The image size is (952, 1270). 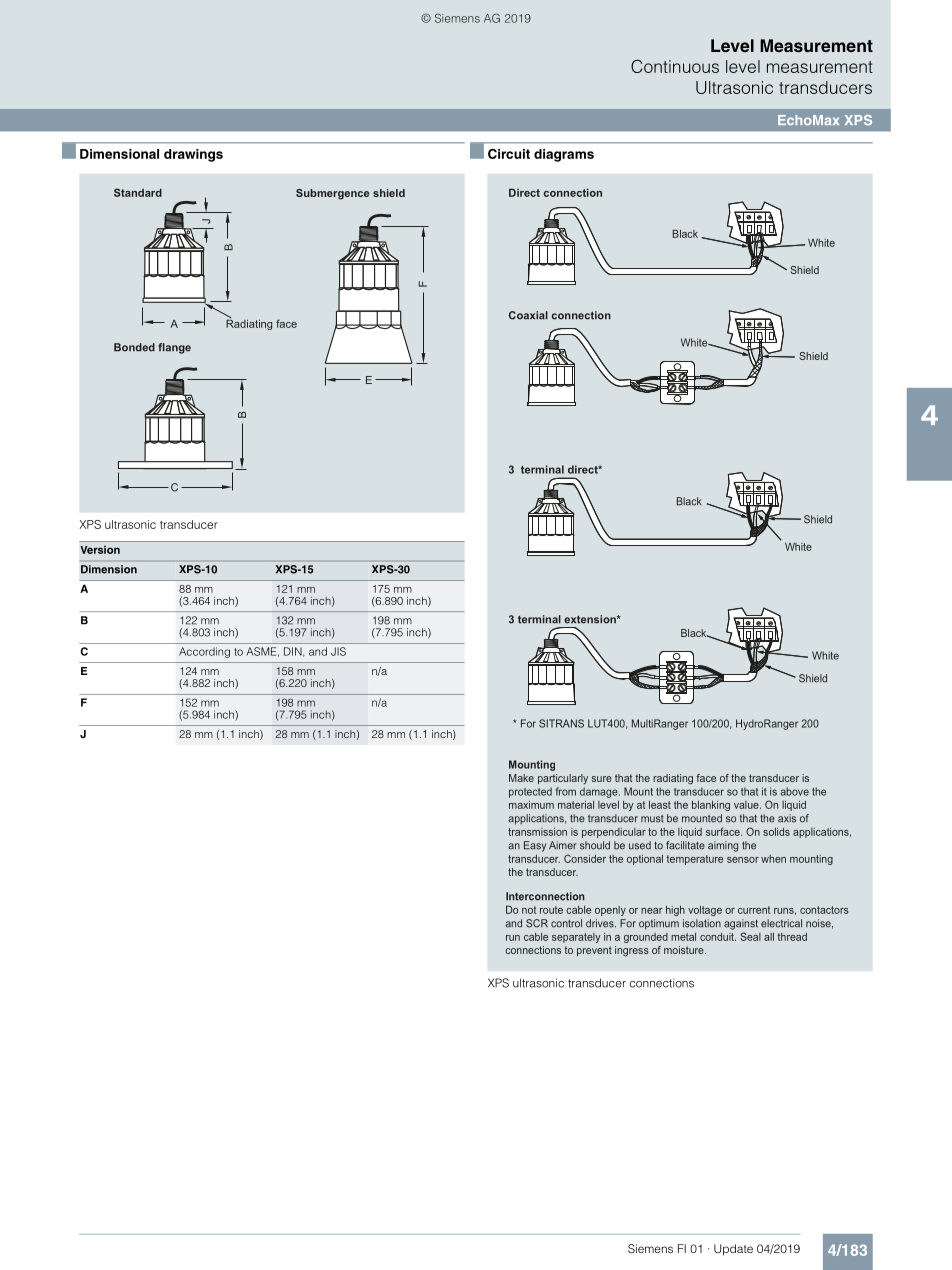 I want to click on SCR, so click(x=537, y=923).
